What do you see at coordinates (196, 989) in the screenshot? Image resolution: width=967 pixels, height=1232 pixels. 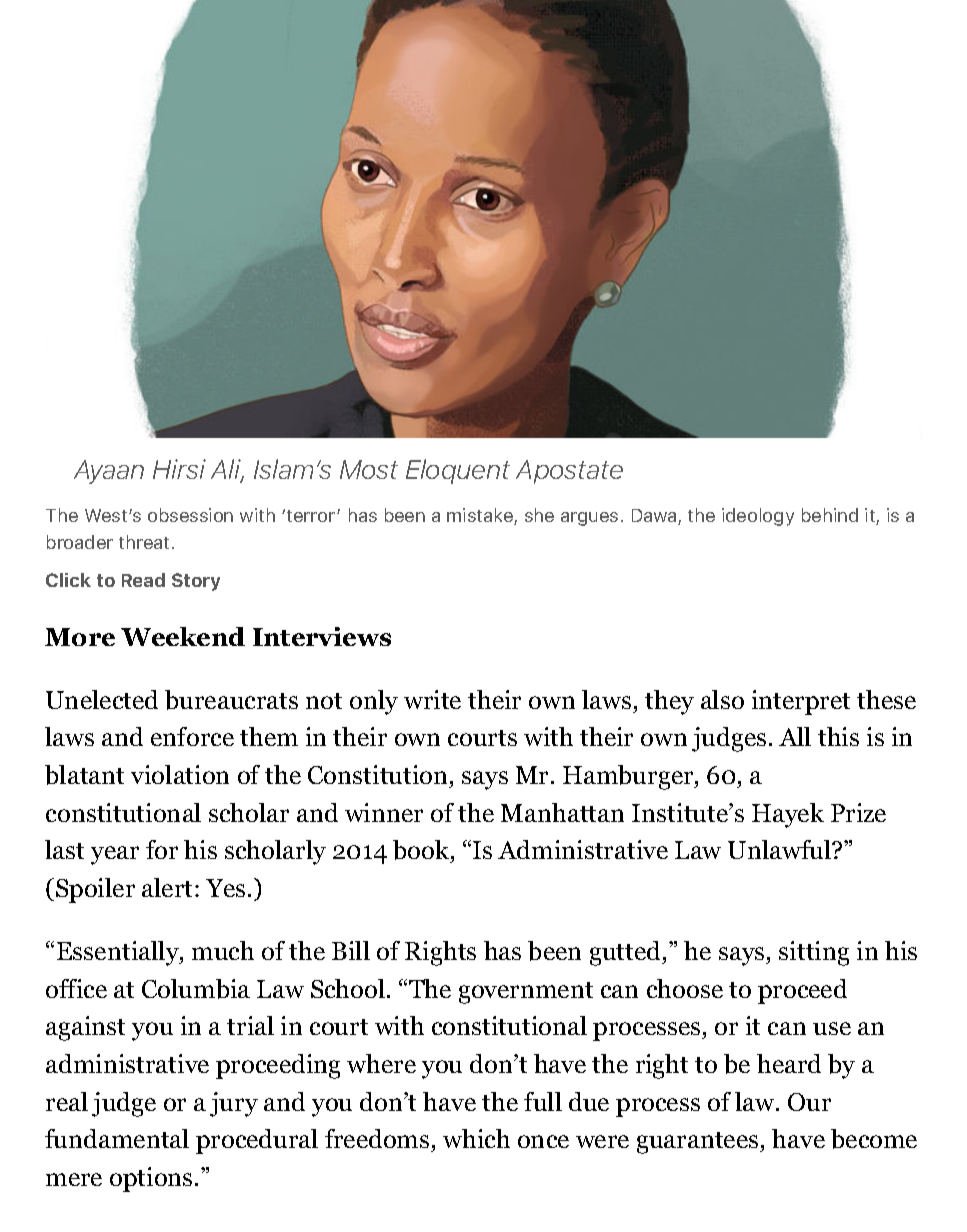 I see `Columbia` at bounding box center [196, 989].
